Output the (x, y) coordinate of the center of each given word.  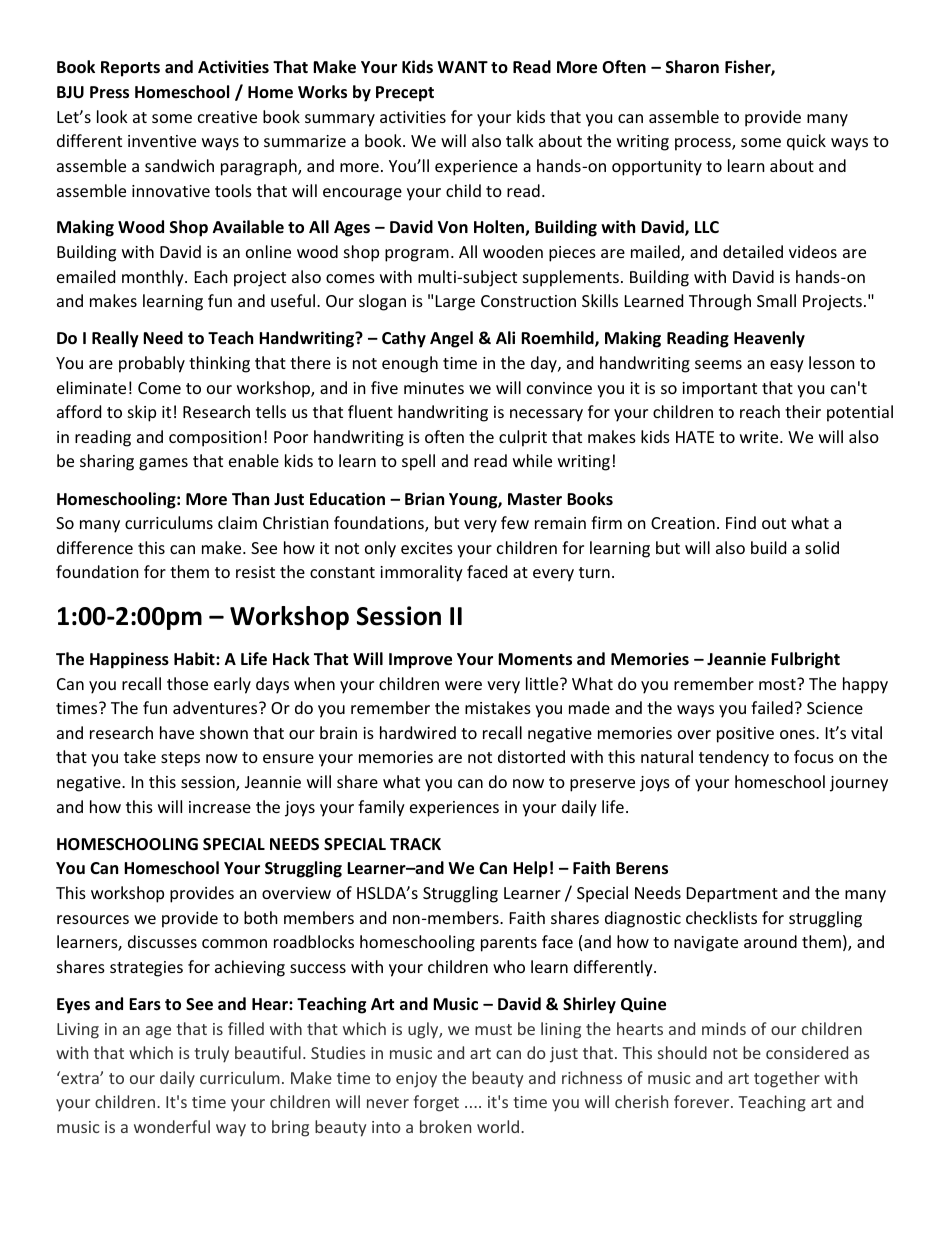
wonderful (172, 1126)
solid (822, 547)
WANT (462, 67)
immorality (421, 573)
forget (436, 1103)
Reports (130, 69)
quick (806, 142)
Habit (195, 658)
